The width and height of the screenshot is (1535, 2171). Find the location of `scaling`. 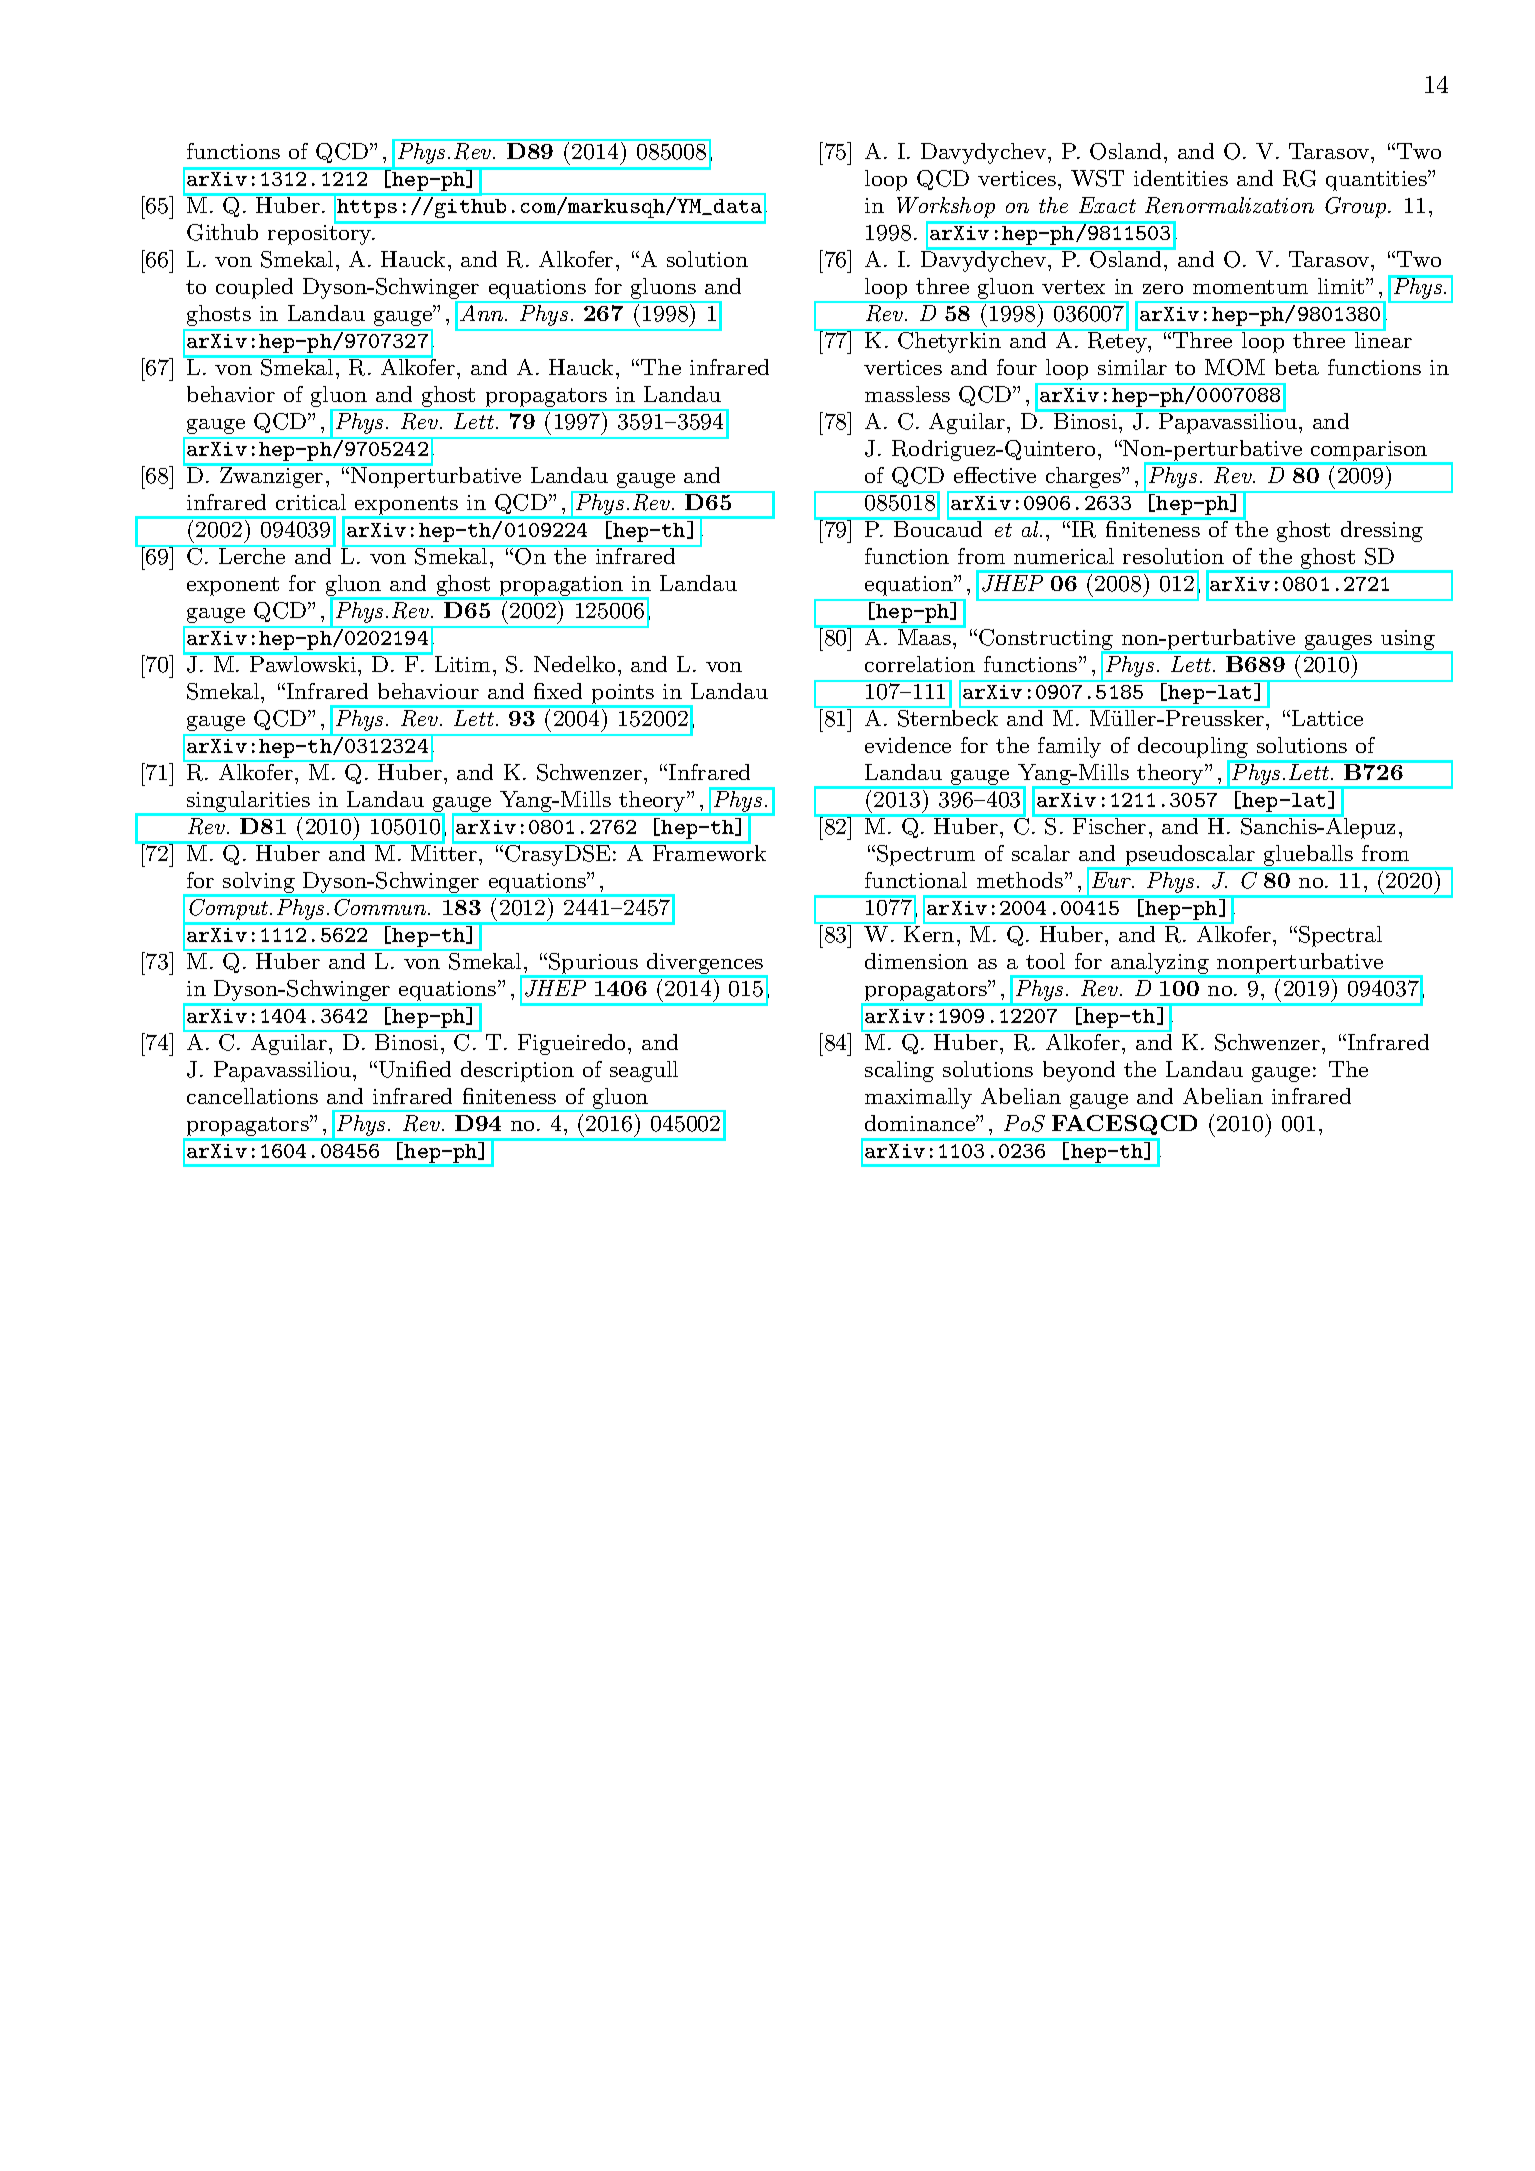

scaling is located at coordinates (899, 1071).
